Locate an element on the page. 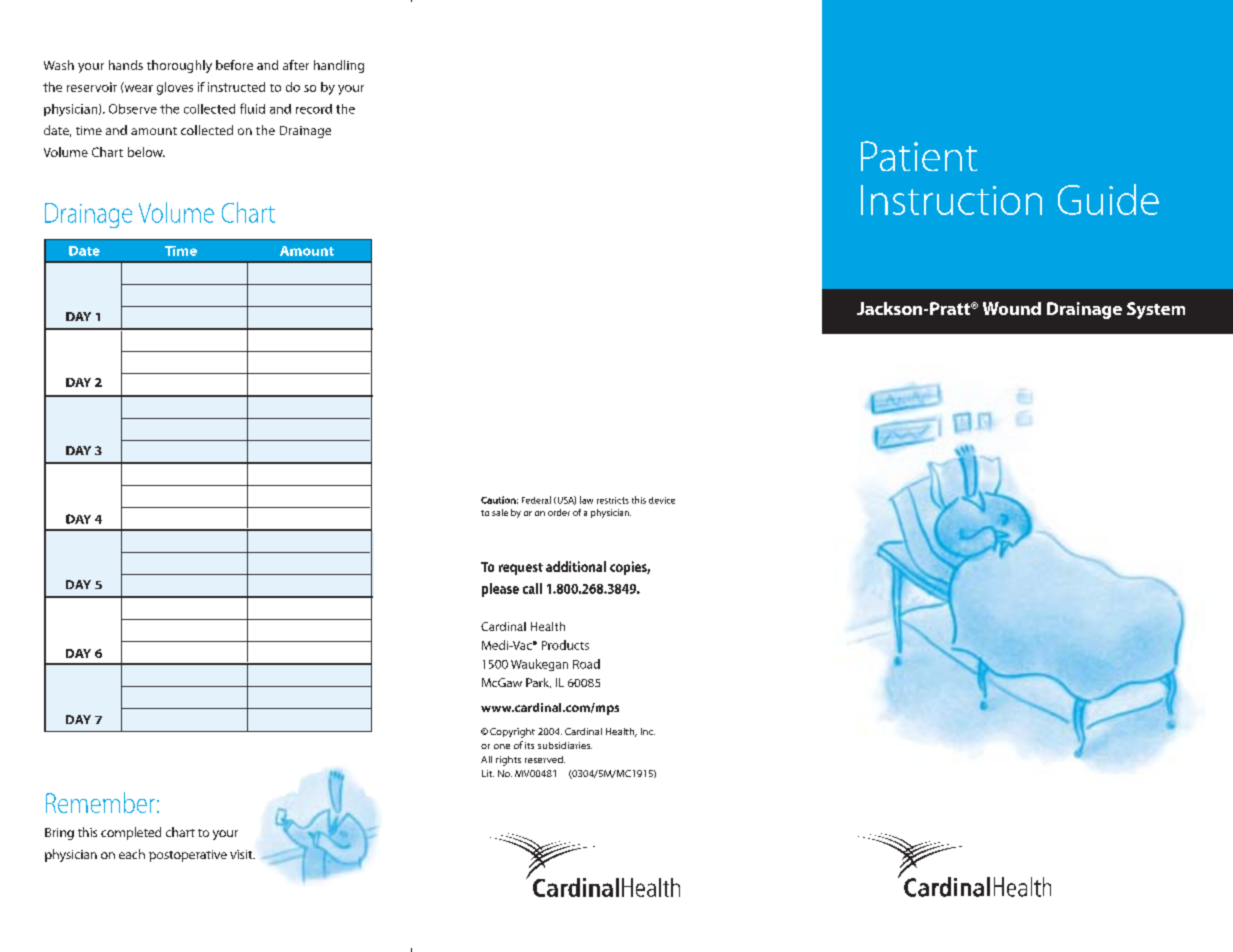 This page has width=1233, height=952. sale is located at coordinates (500, 512).
